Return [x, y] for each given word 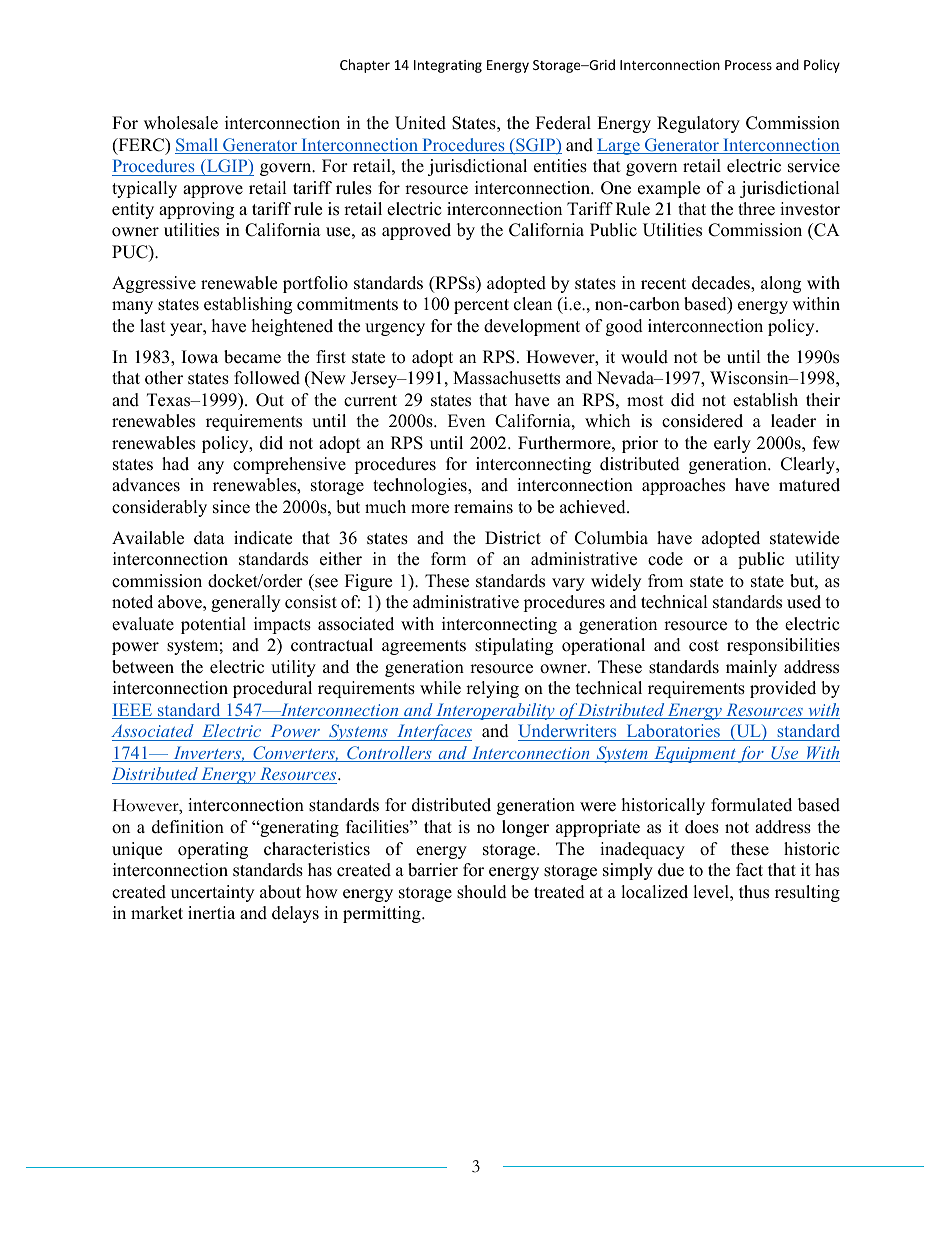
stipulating [514, 646]
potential [213, 625]
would [644, 357]
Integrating [448, 66]
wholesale [181, 123]
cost [704, 646]
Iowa [200, 357]
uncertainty [212, 893]
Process [748, 65]
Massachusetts [506, 378]
